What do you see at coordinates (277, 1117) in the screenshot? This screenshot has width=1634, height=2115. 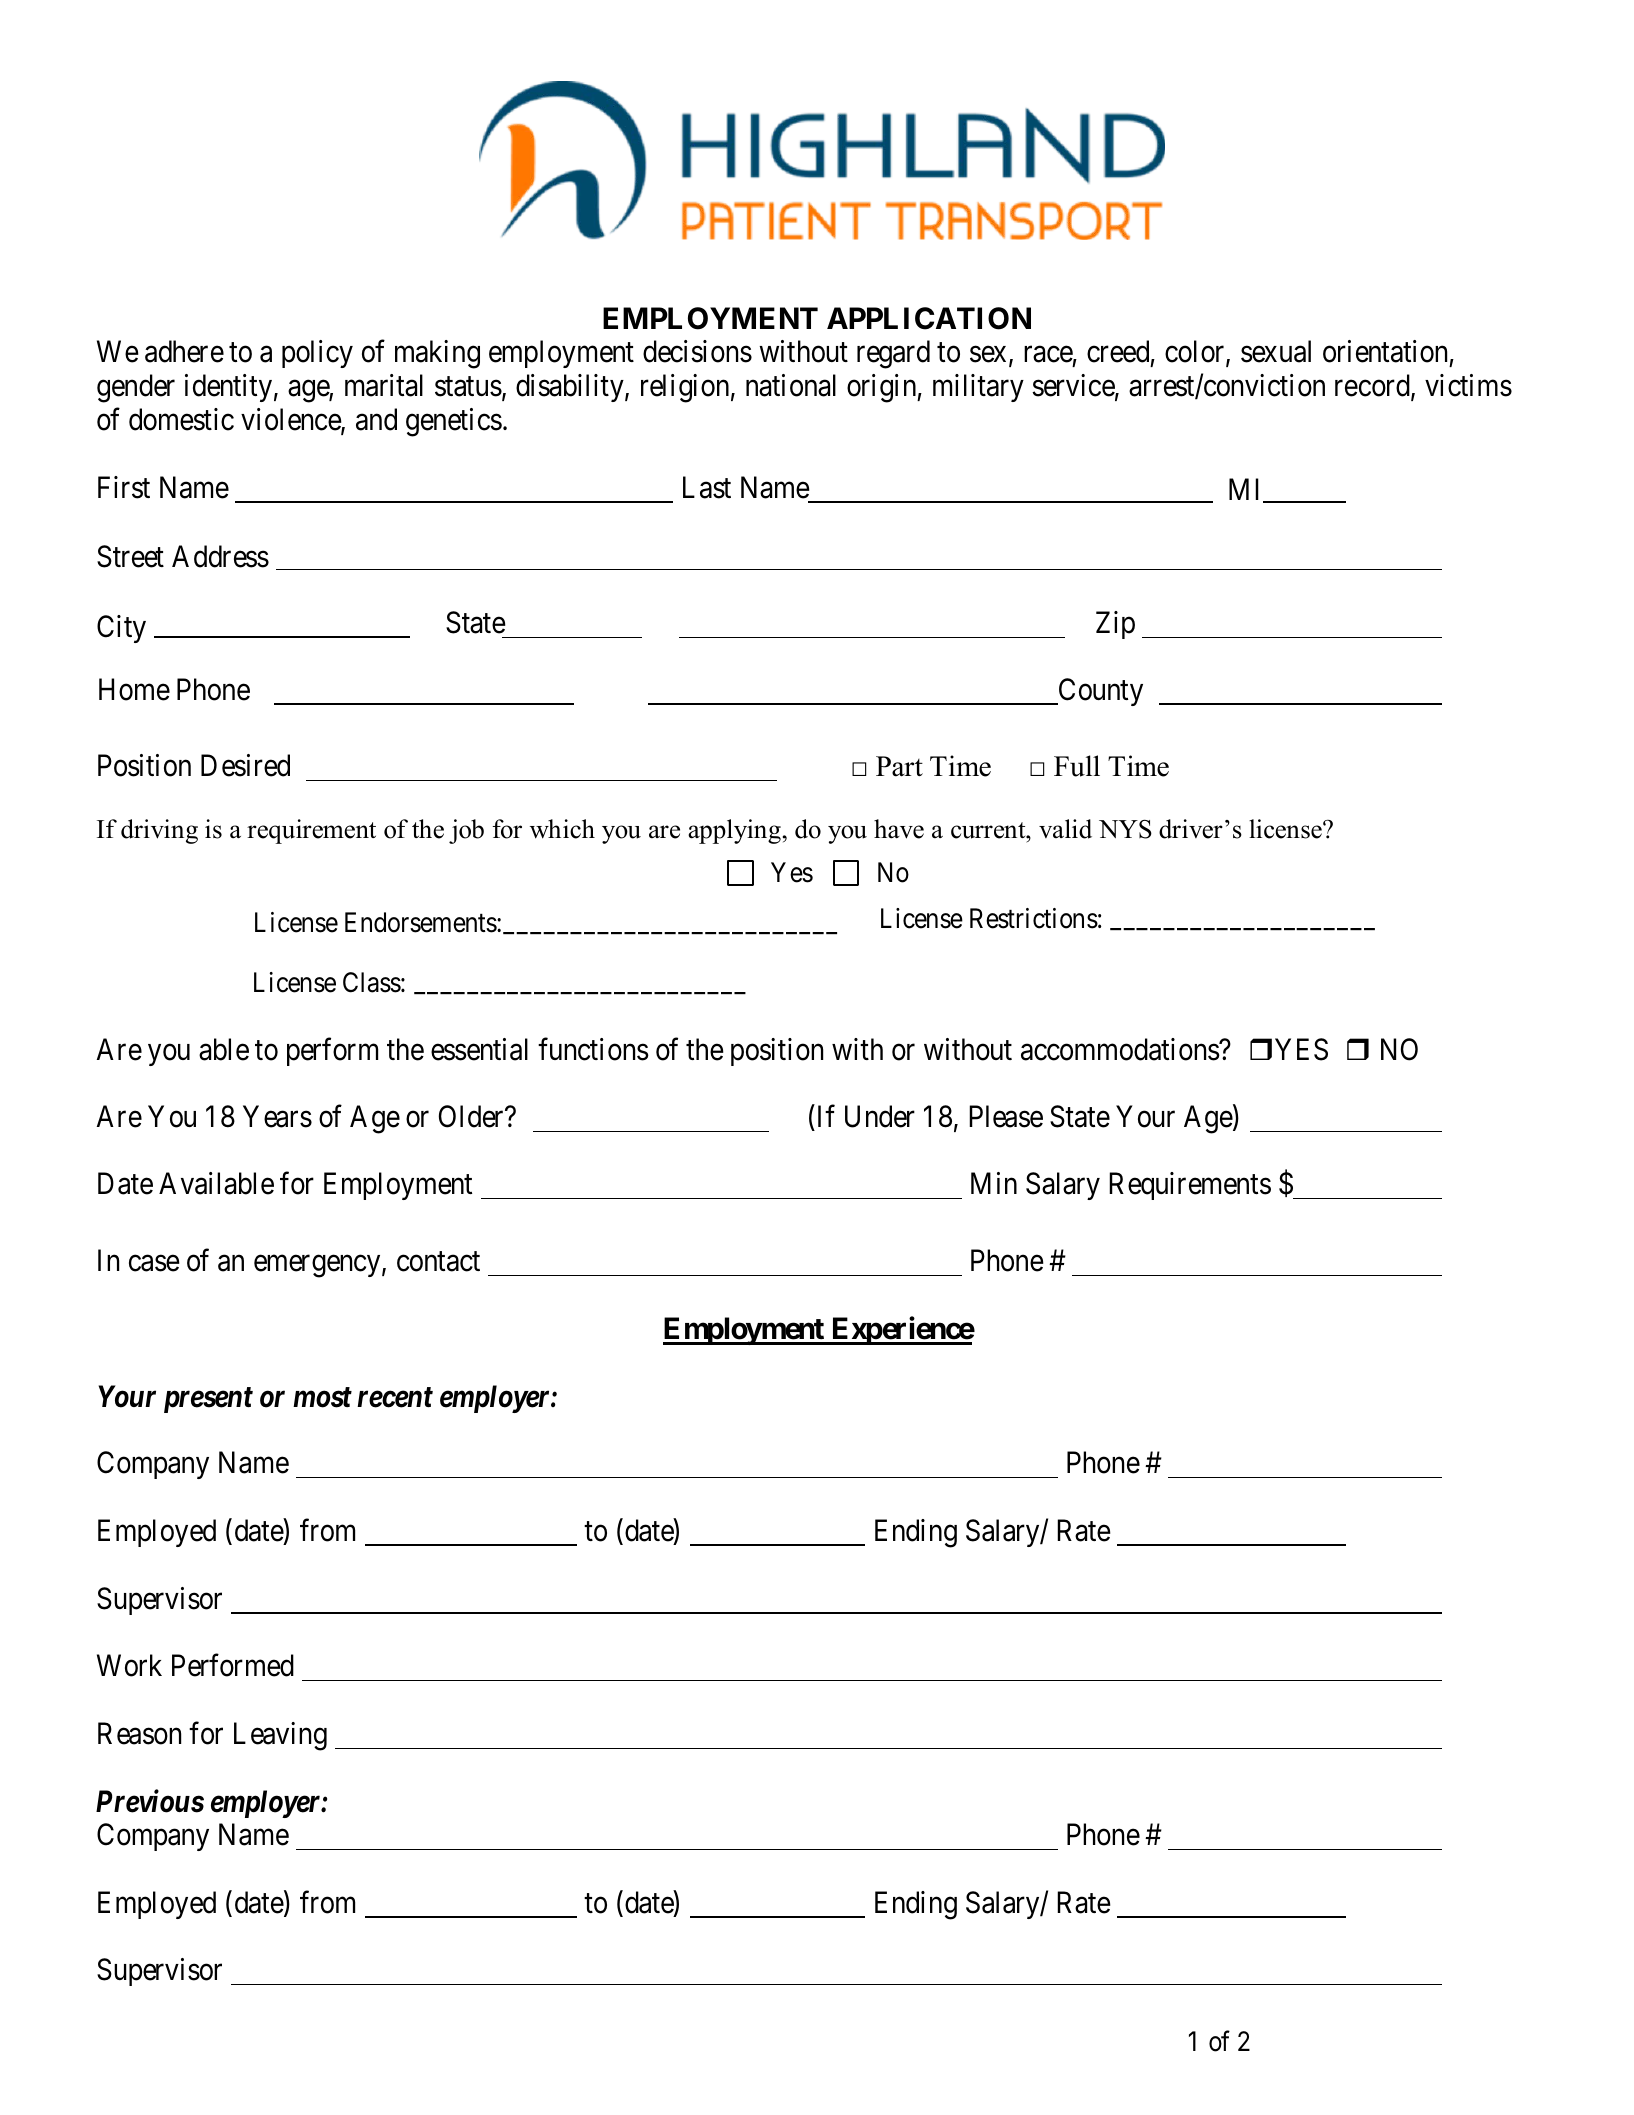 I see `Years` at bounding box center [277, 1117].
